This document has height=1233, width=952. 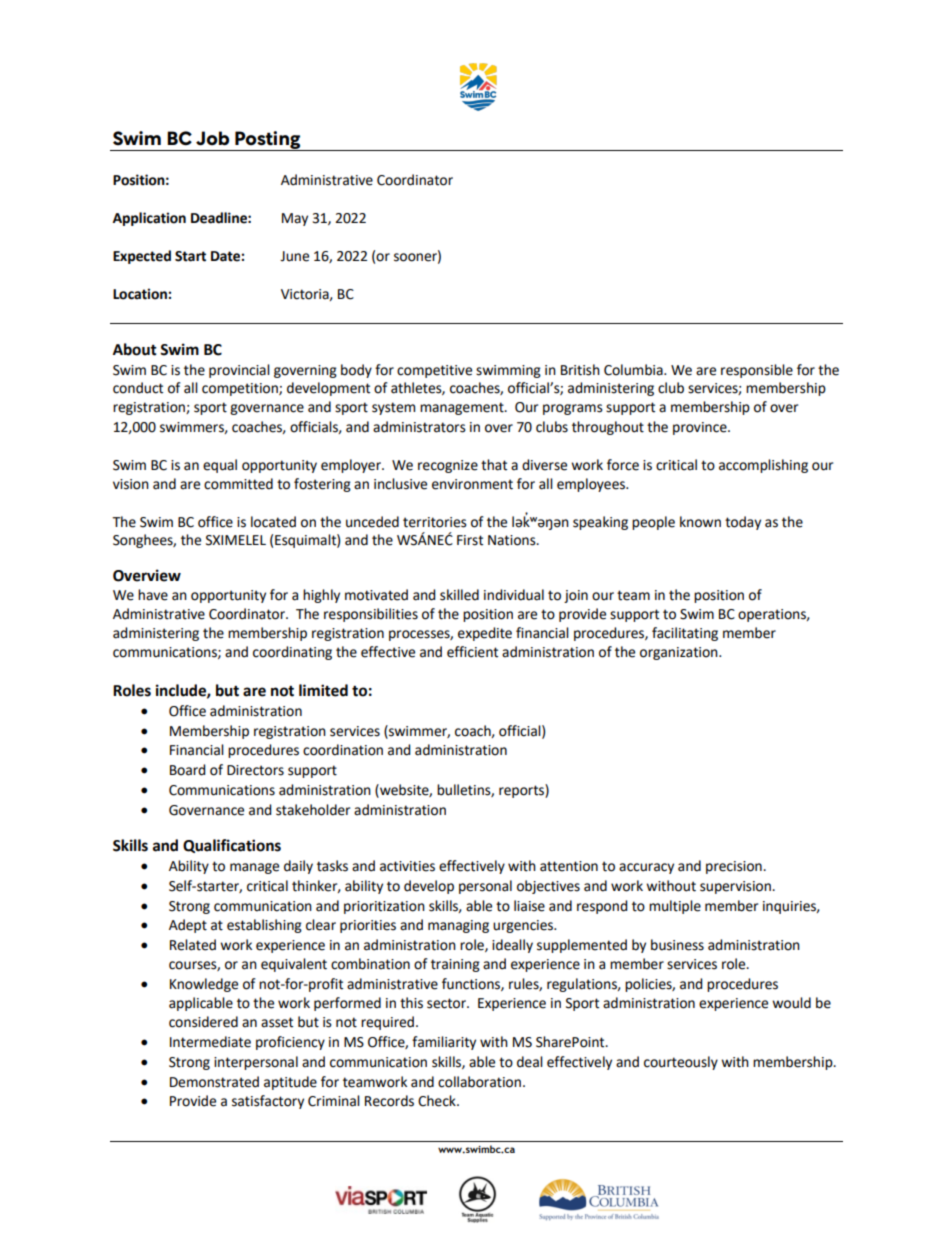 What do you see at coordinates (295, 219) in the document?
I see `May` at bounding box center [295, 219].
